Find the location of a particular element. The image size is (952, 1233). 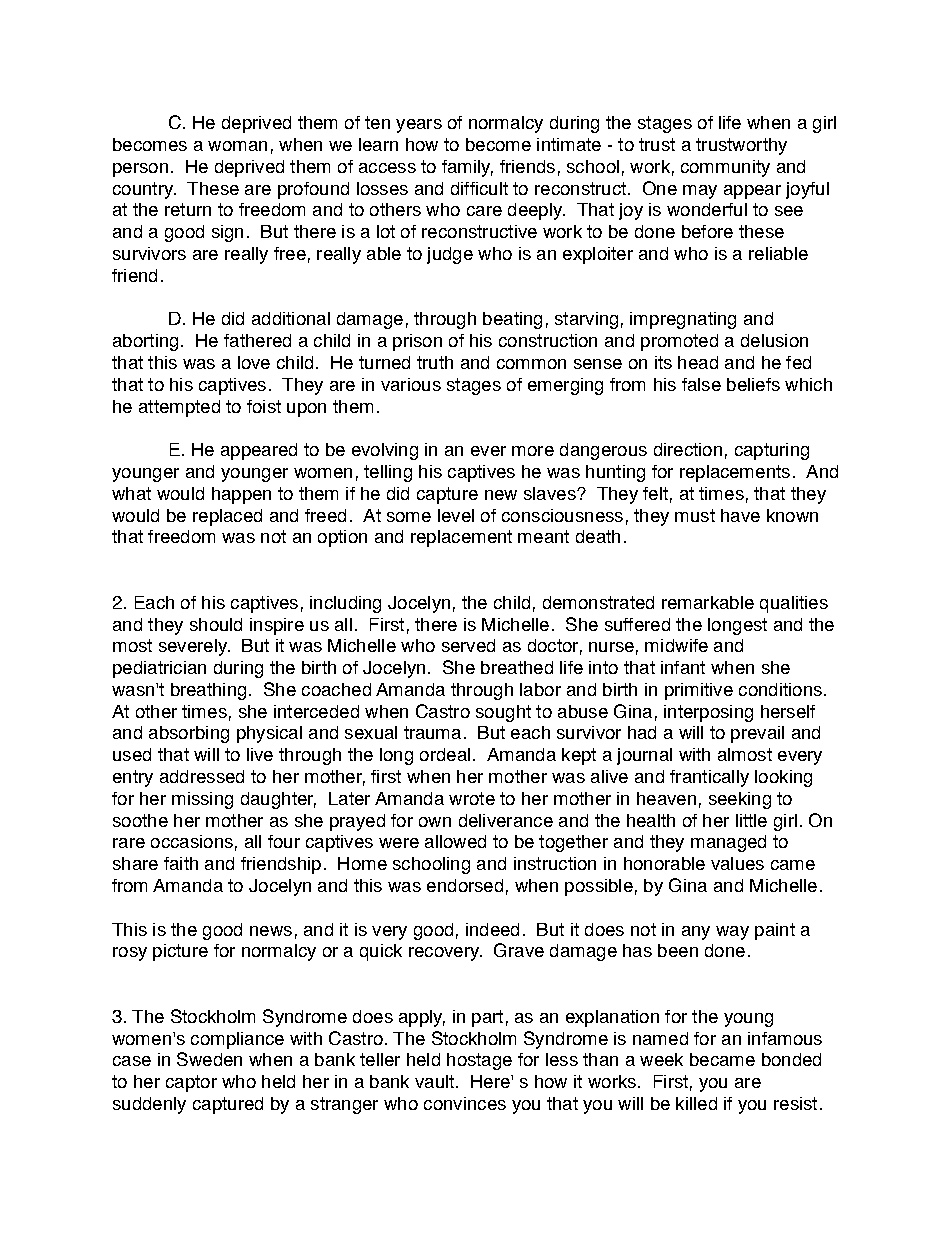

community is located at coordinates (725, 168).
